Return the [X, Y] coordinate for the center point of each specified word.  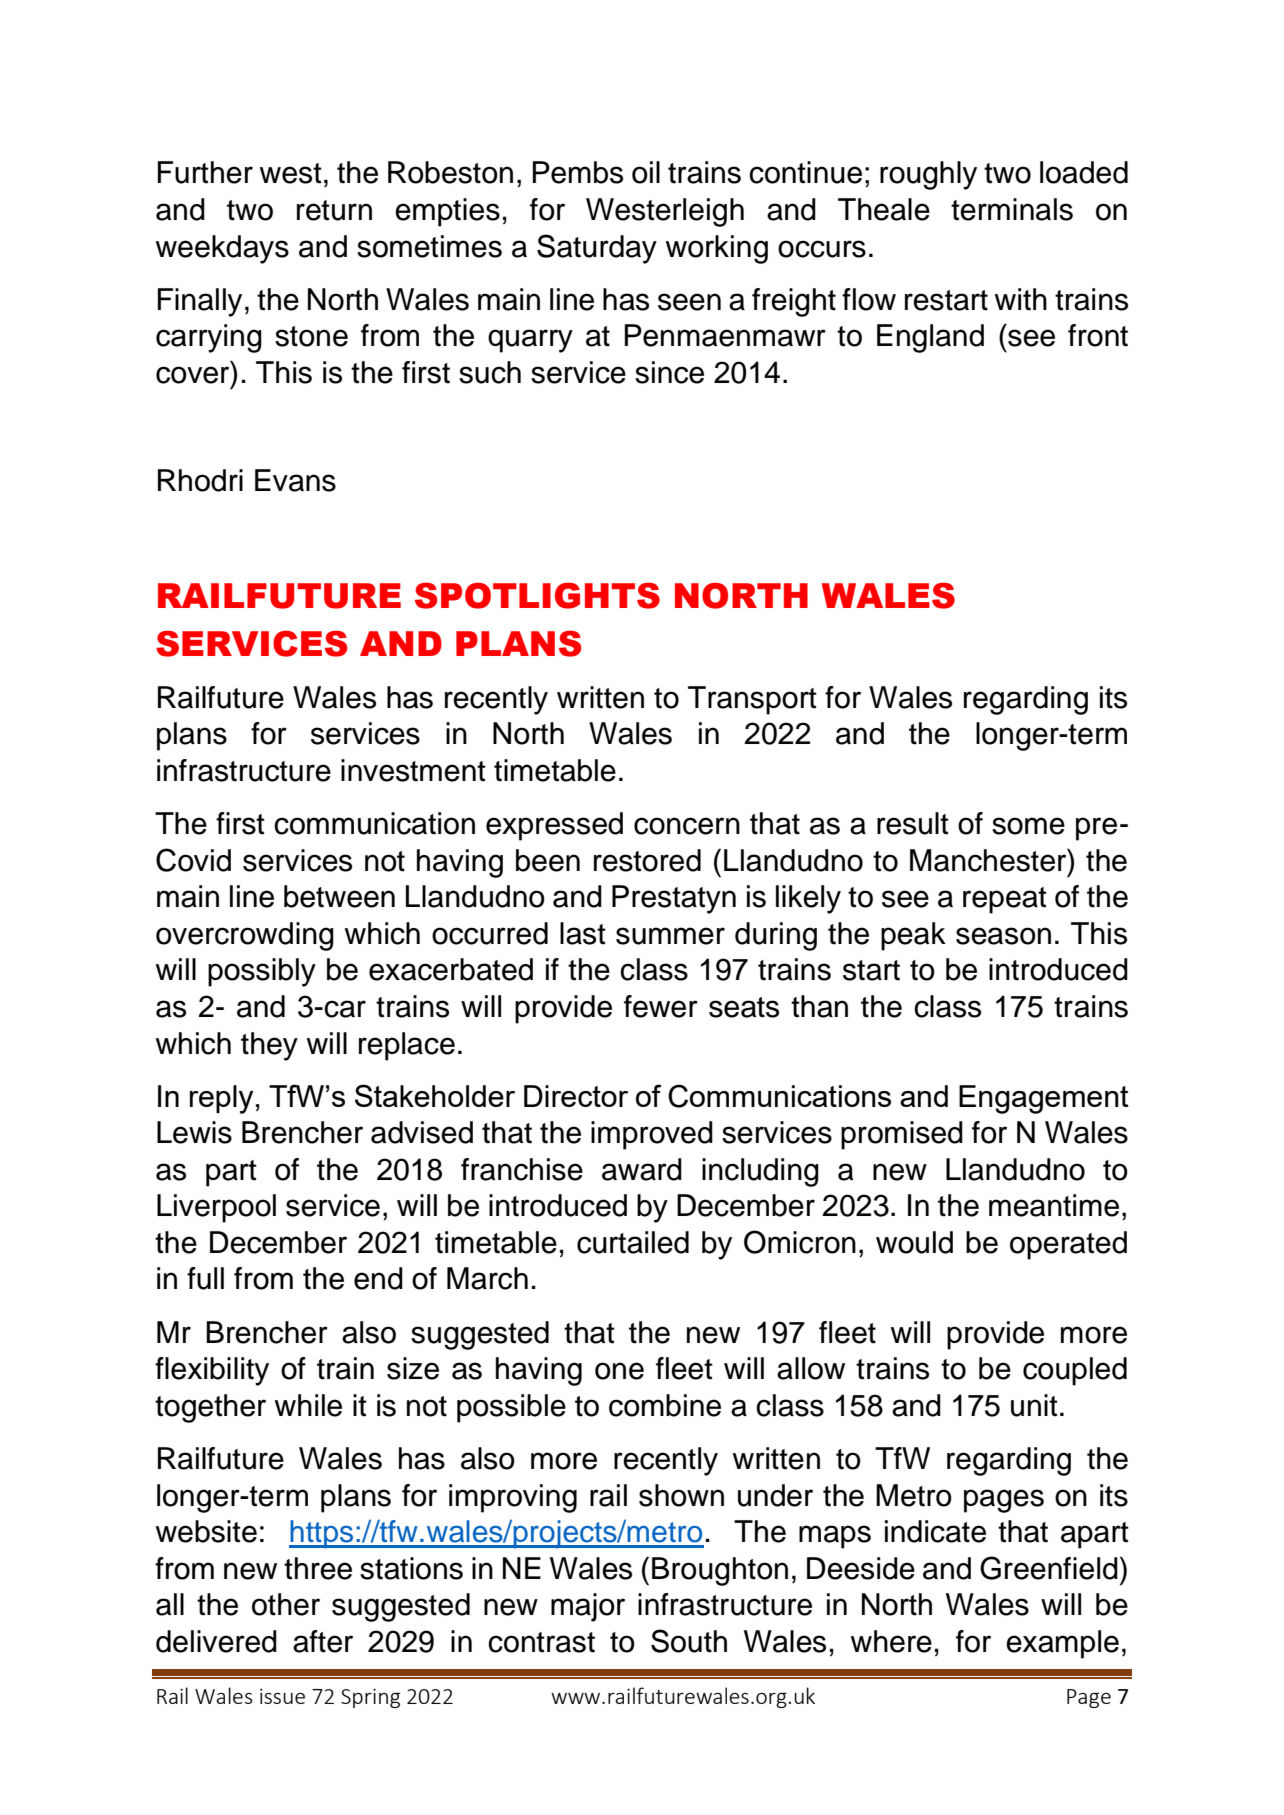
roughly [928, 175]
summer [670, 936]
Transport [752, 700]
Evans [295, 480]
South [689, 1641]
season [1003, 936]
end [378, 1278]
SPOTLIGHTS [537, 595]
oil [646, 172]
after [323, 1641]
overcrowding [245, 936]
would [914, 1242]
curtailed [633, 1242]
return [334, 210]
